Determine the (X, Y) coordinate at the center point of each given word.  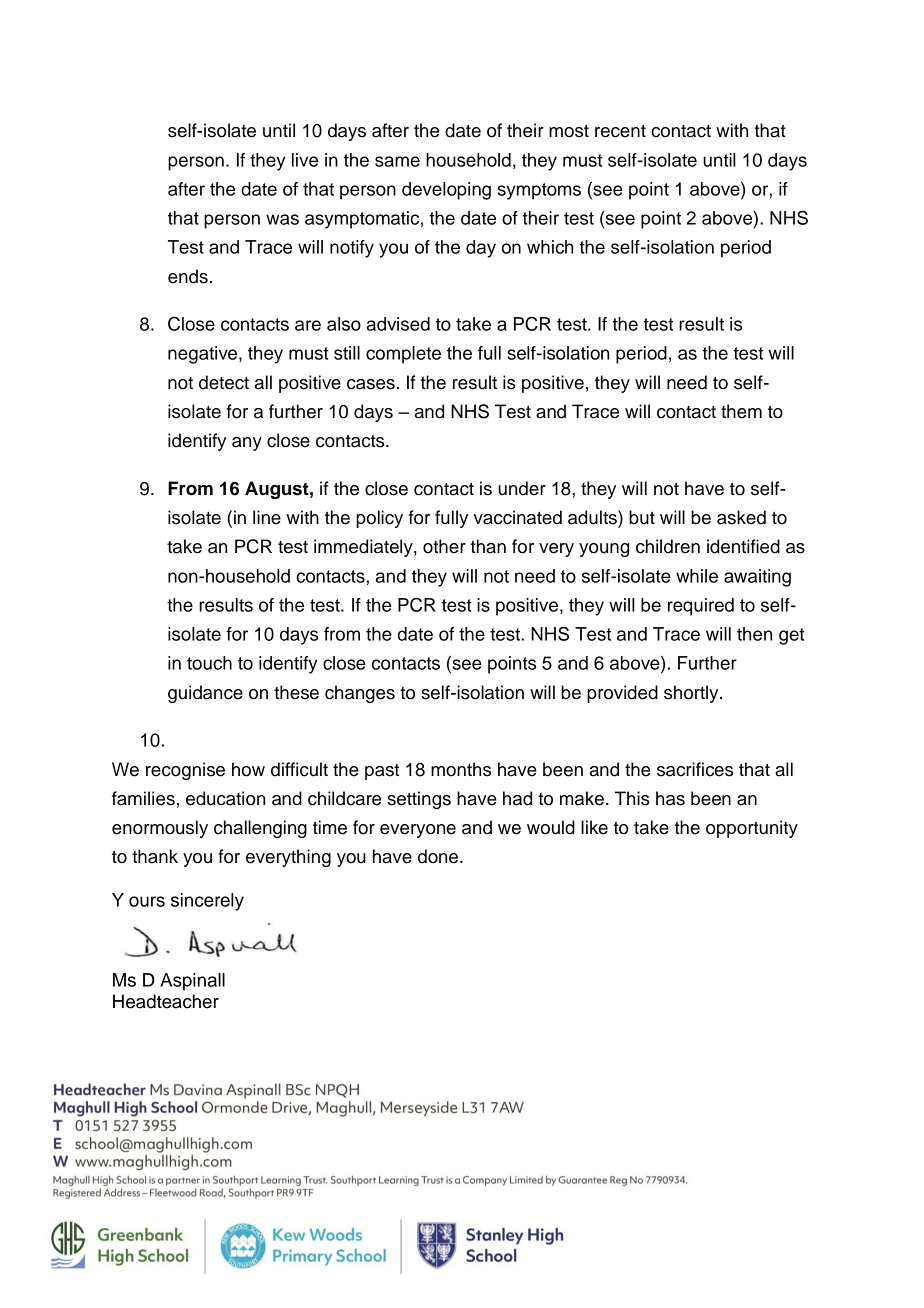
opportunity (752, 829)
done (439, 856)
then (754, 634)
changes (360, 694)
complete (403, 355)
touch (209, 663)
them (741, 411)
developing (446, 191)
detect (224, 382)
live (305, 160)
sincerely (207, 902)
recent (620, 131)
